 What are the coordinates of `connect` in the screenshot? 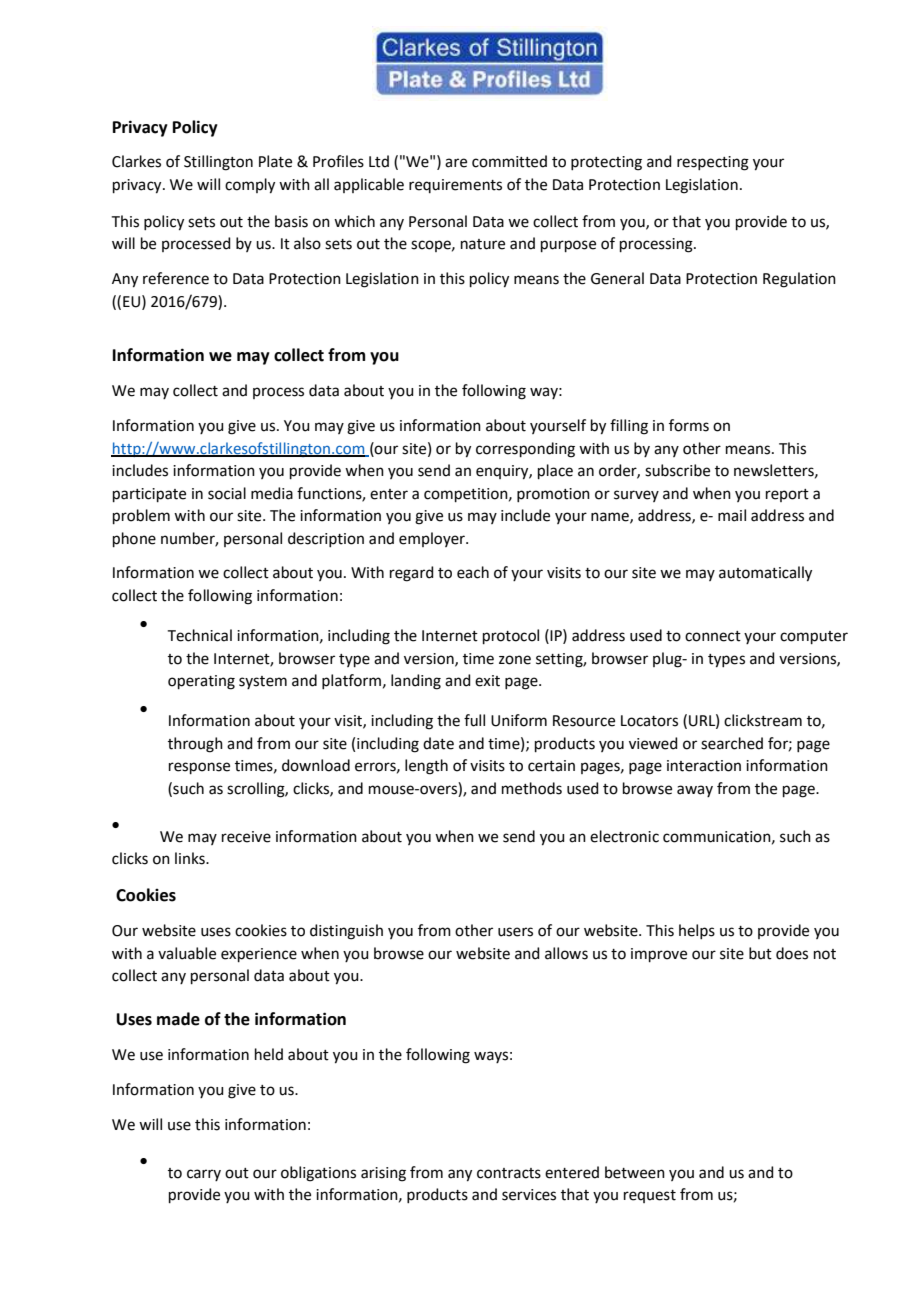 It's located at (713, 636).
